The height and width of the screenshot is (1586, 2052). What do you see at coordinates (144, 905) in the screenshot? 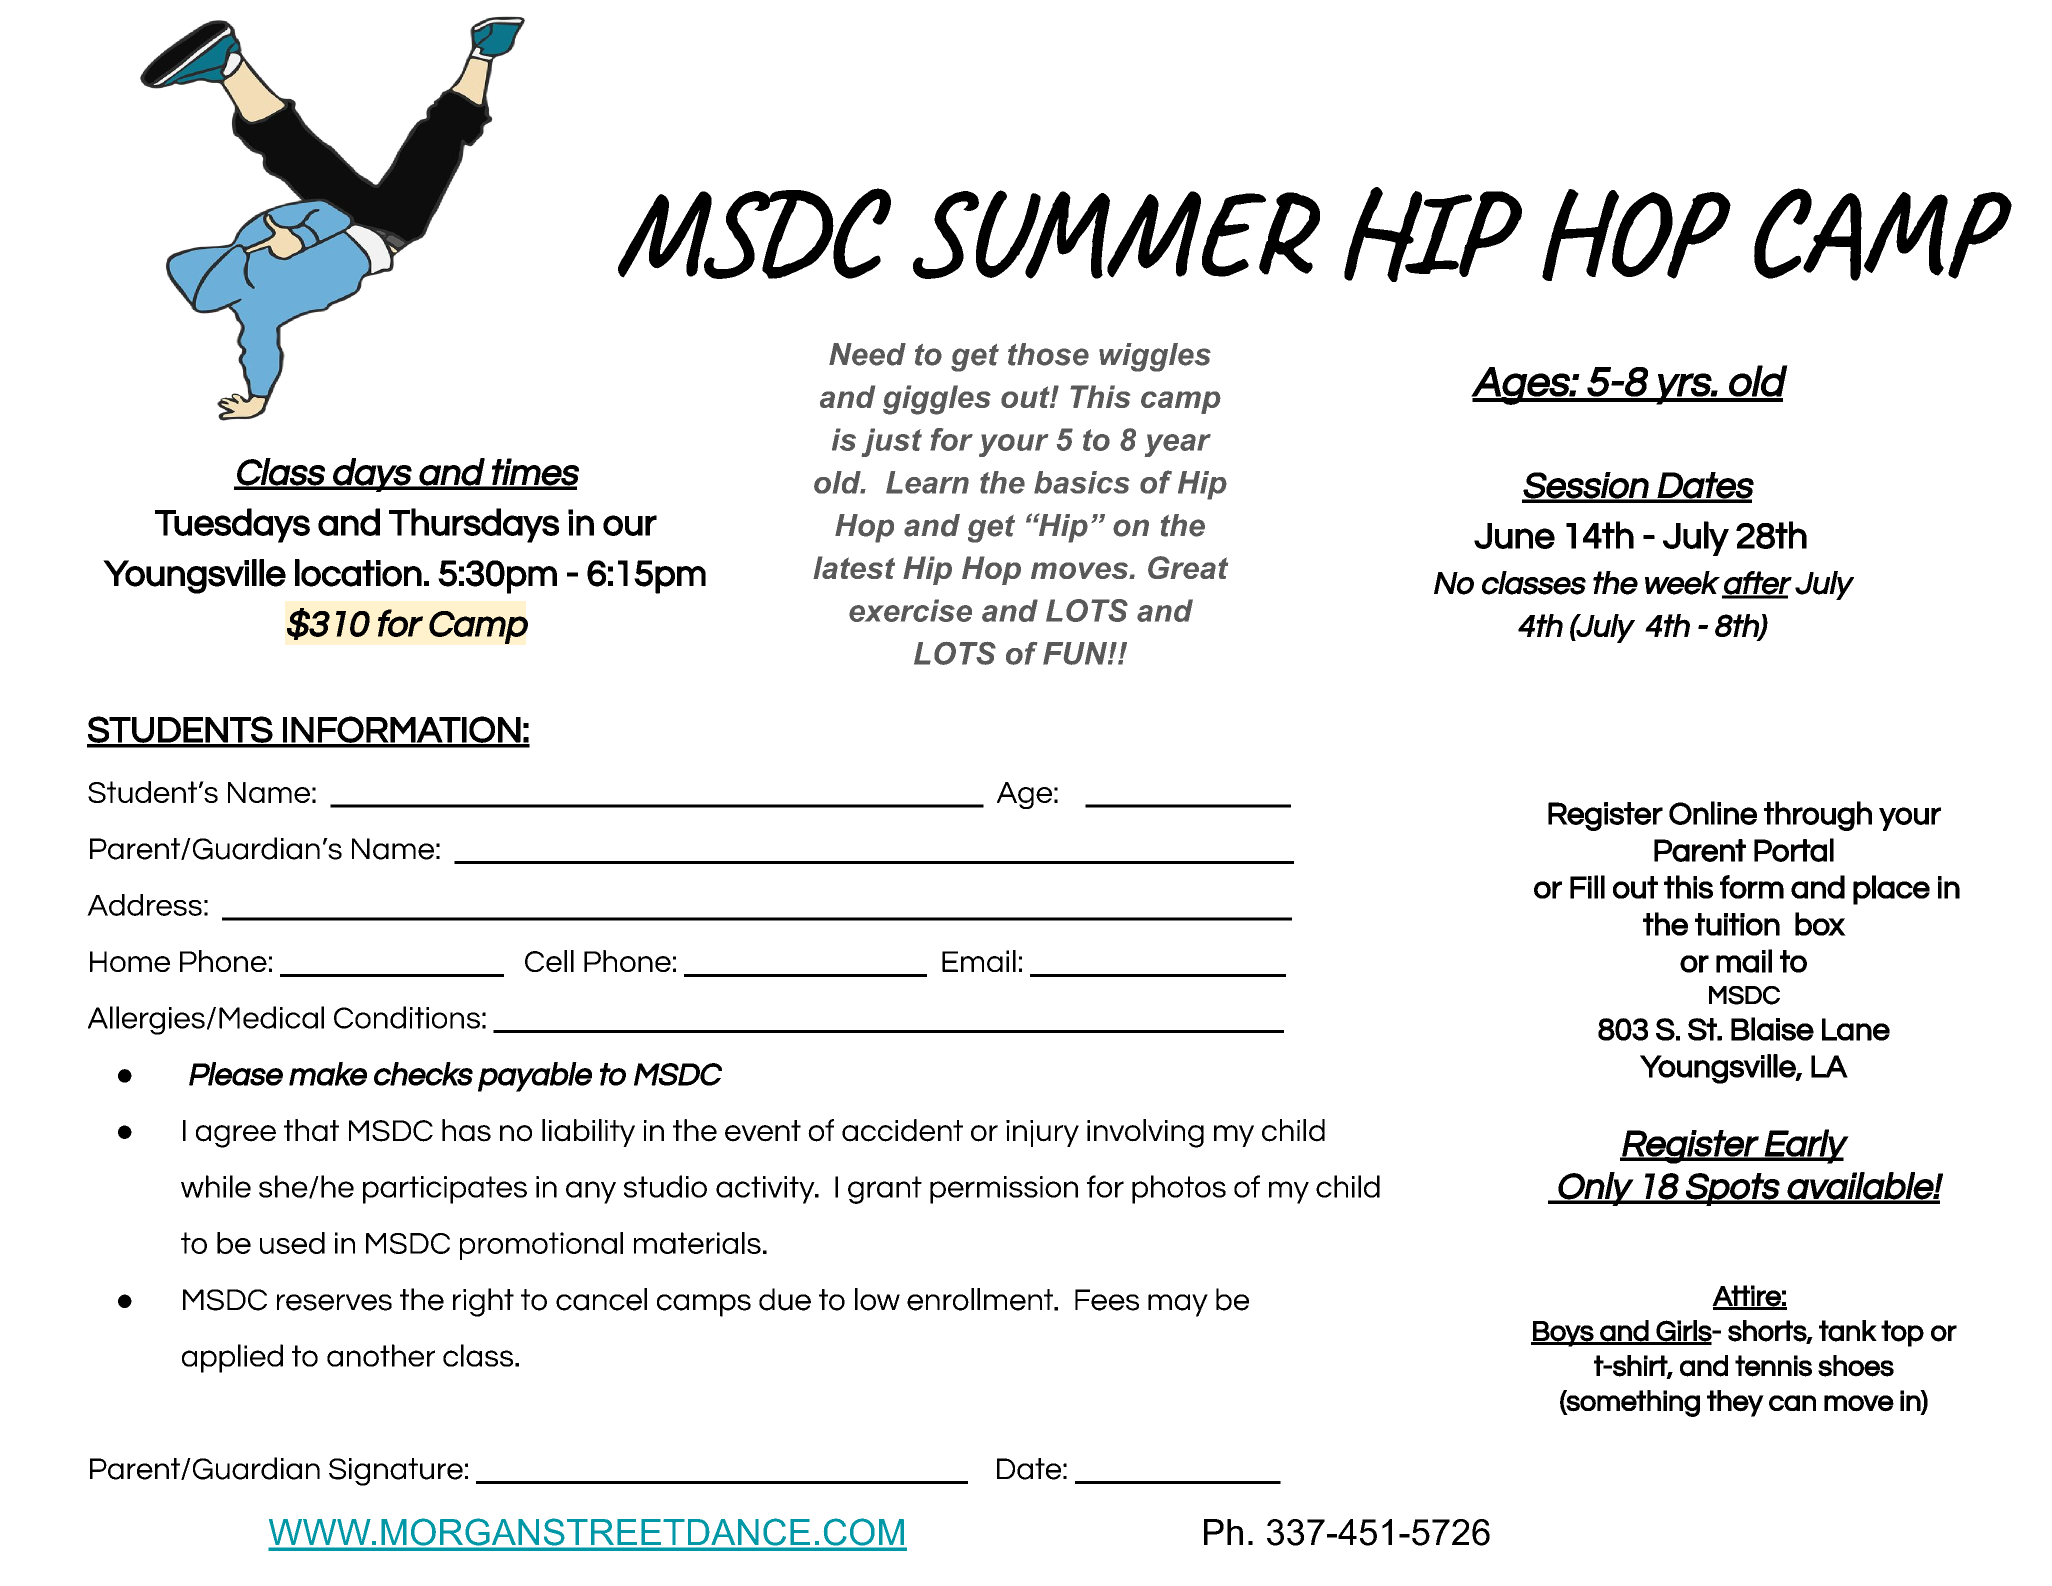
I see `Address` at bounding box center [144, 905].
